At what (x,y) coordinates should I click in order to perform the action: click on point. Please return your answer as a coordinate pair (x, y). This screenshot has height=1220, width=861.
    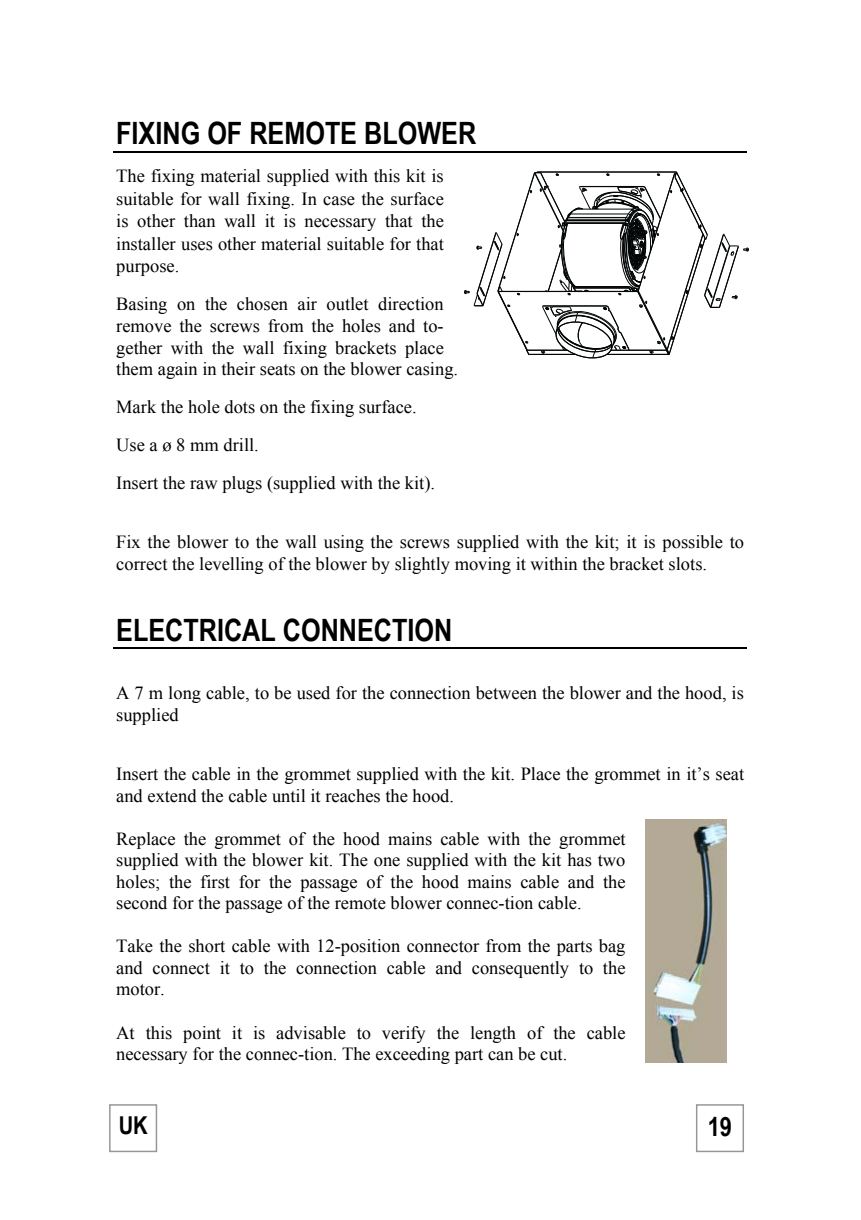
    Looking at the image, I should click on (202, 1034).
